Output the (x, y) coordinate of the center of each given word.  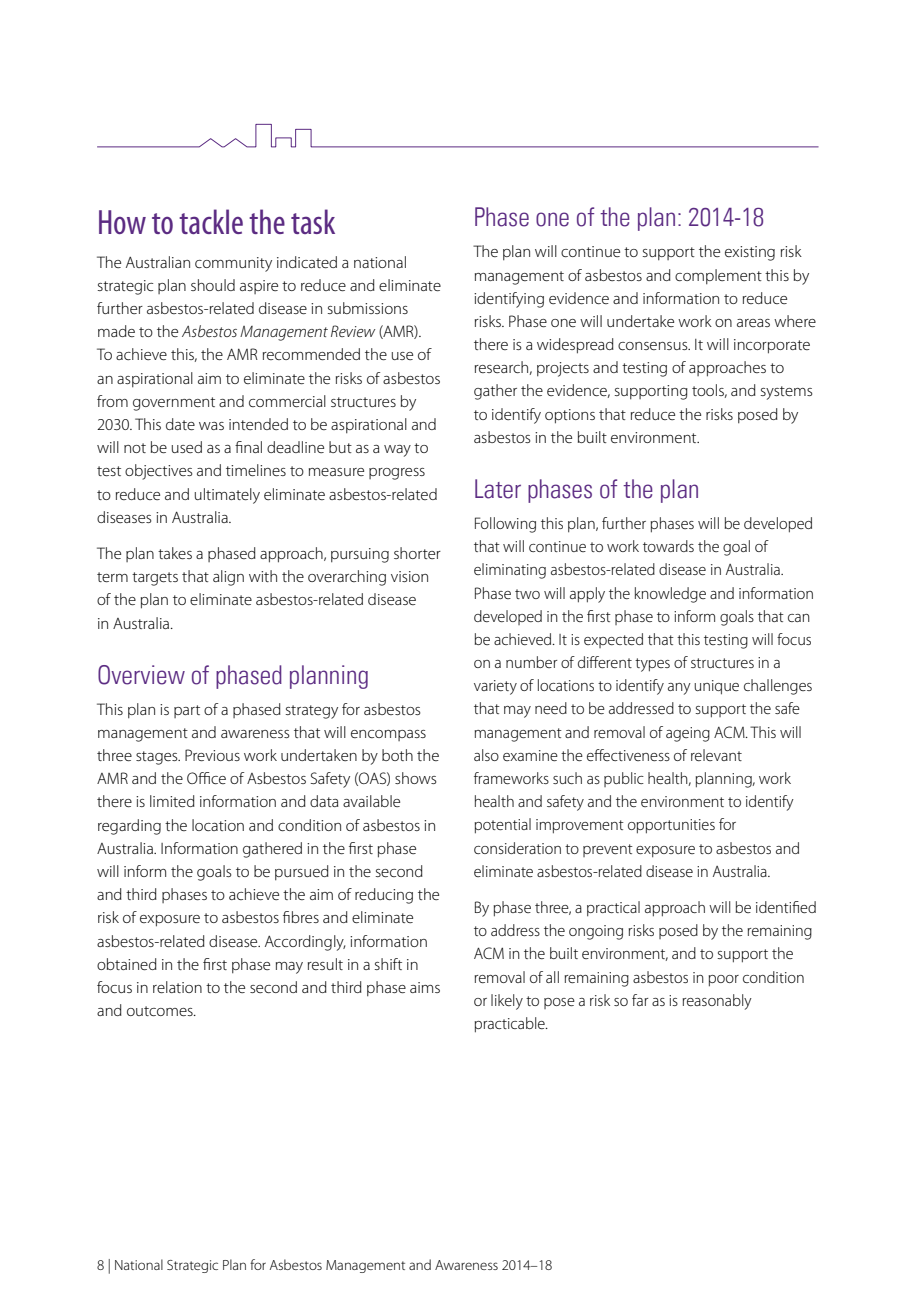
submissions (368, 308)
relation (177, 987)
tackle (211, 221)
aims (425, 987)
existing (750, 253)
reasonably (717, 1002)
